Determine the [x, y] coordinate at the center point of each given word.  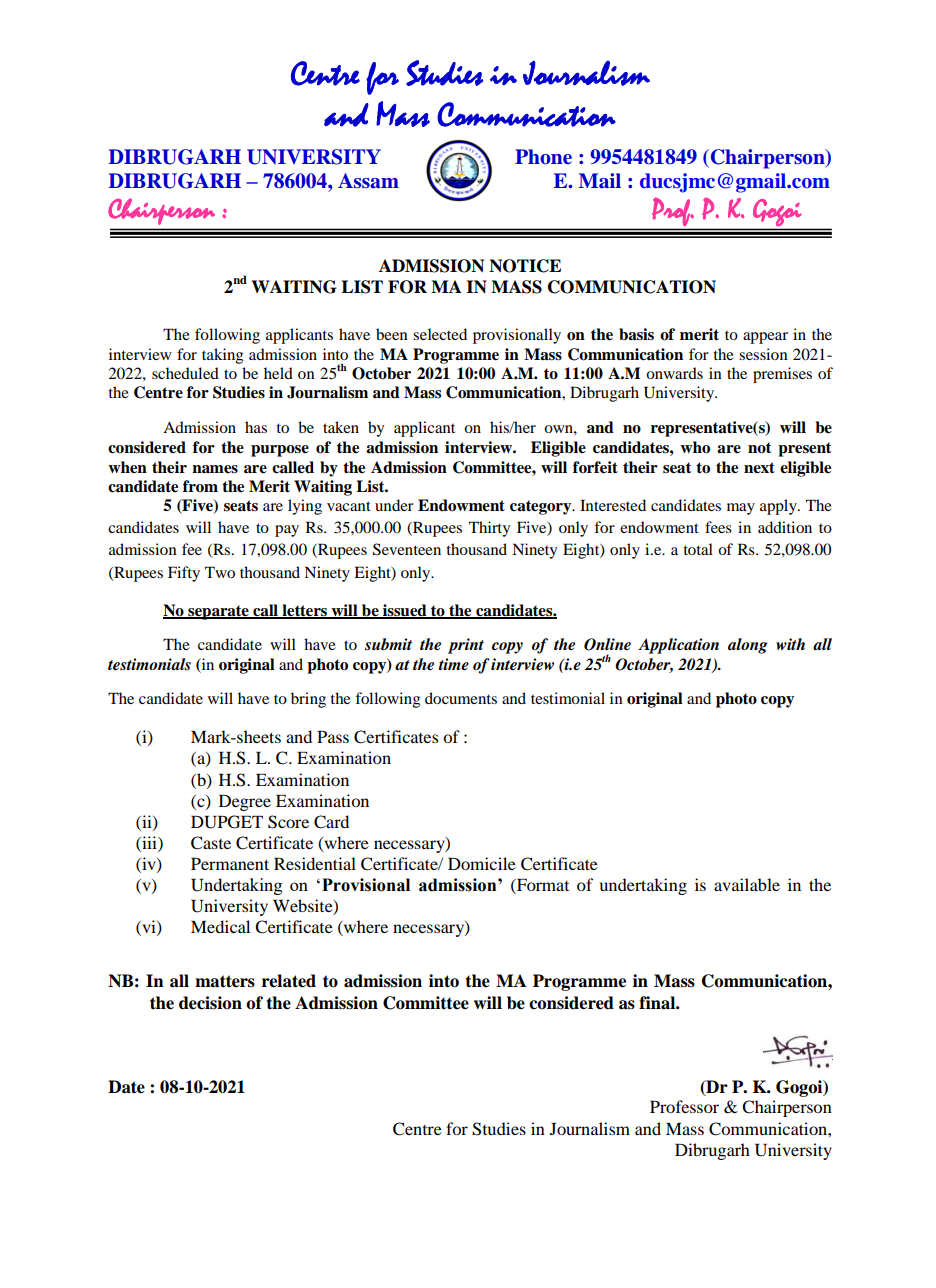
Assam [368, 181]
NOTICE [525, 266]
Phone [543, 157]
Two [220, 572]
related [289, 981]
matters [225, 981]
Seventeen [407, 549]
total [698, 549]
